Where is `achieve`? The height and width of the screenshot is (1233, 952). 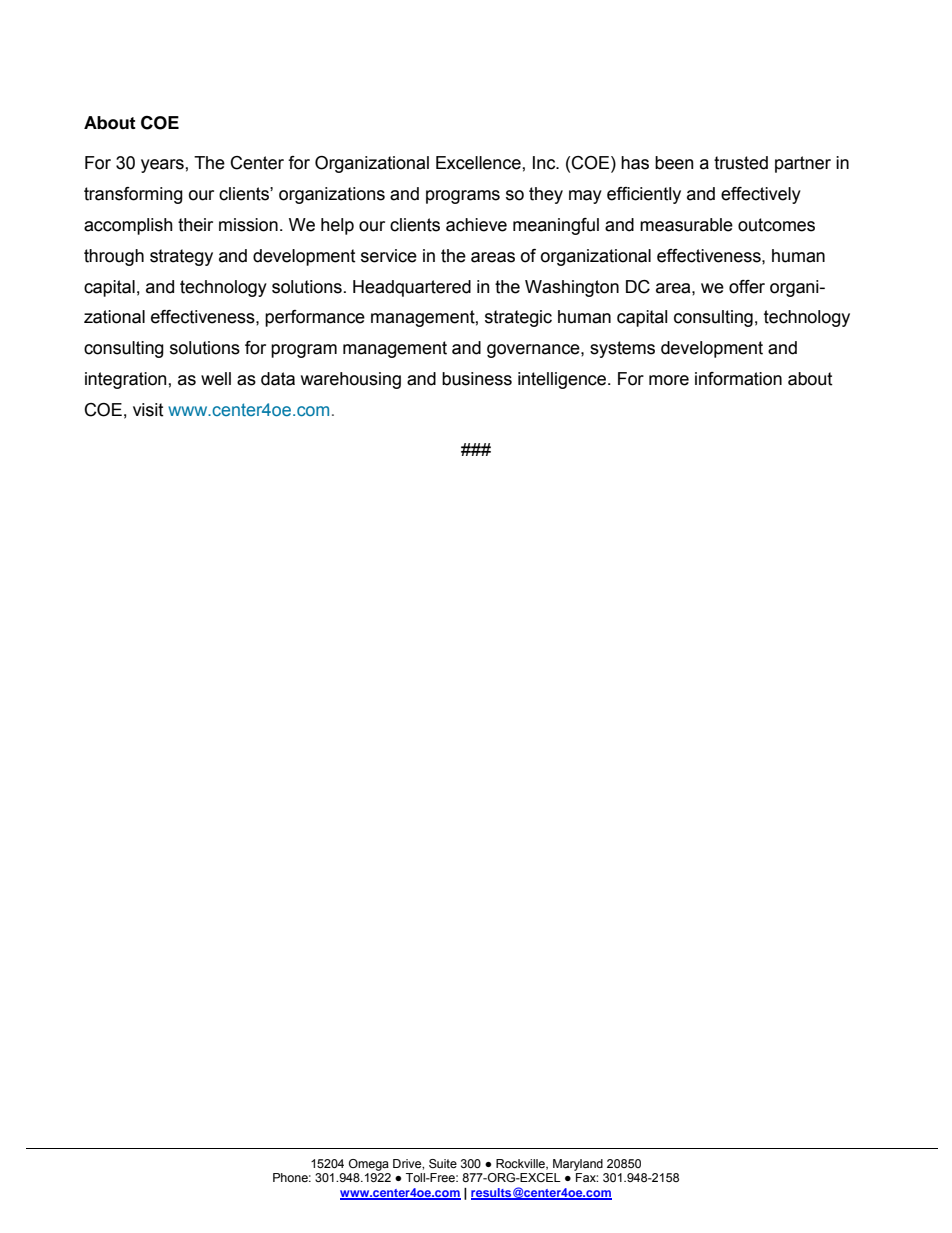 achieve is located at coordinates (476, 225).
